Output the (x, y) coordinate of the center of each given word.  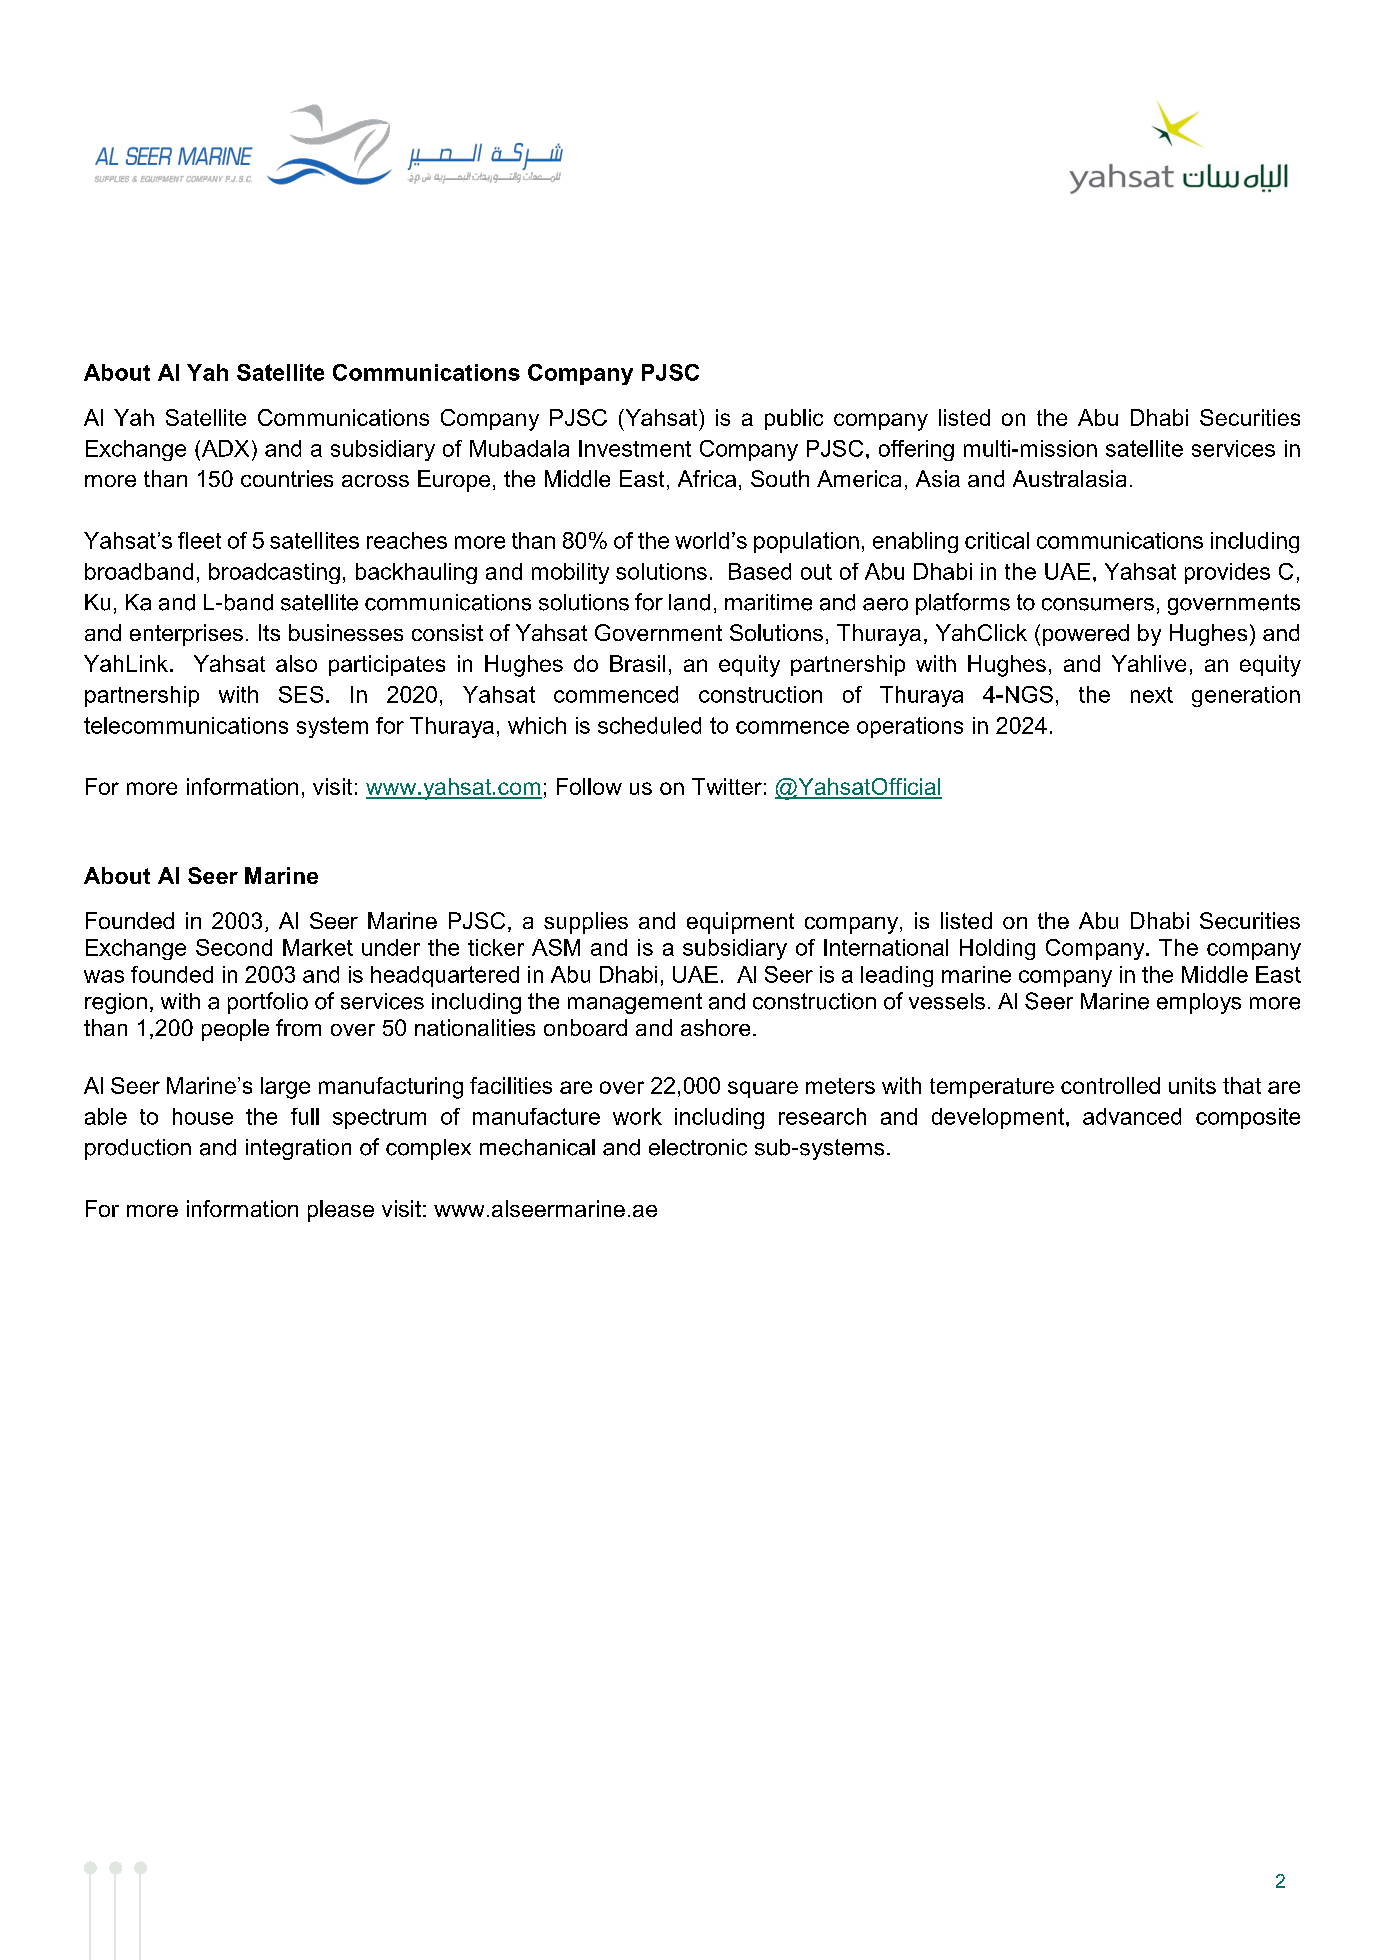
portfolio (268, 1003)
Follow (589, 786)
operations (910, 727)
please (341, 1211)
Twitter (727, 786)
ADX (224, 448)
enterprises (186, 635)
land (689, 602)
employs (1199, 1003)
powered (1086, 635)
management (635, 1003)
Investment (635, 448)
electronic (698, 1147)
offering (916, 450)
